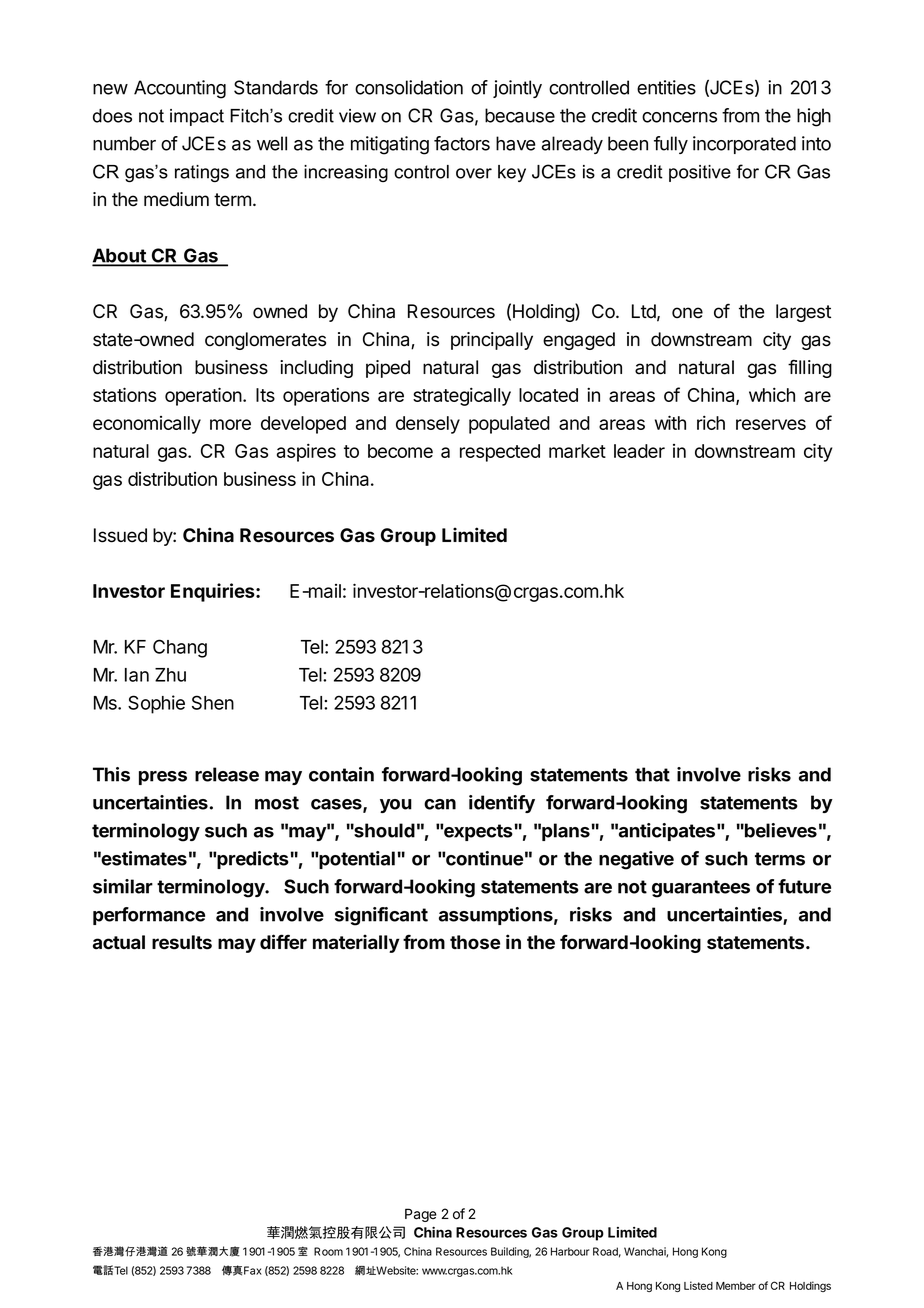 Image resolution: width=924 pixels, height=1308 pixels. What do you see at coordinates (652, 774) in the screenshot?
I see `that` at bounding box center [652, 774].
